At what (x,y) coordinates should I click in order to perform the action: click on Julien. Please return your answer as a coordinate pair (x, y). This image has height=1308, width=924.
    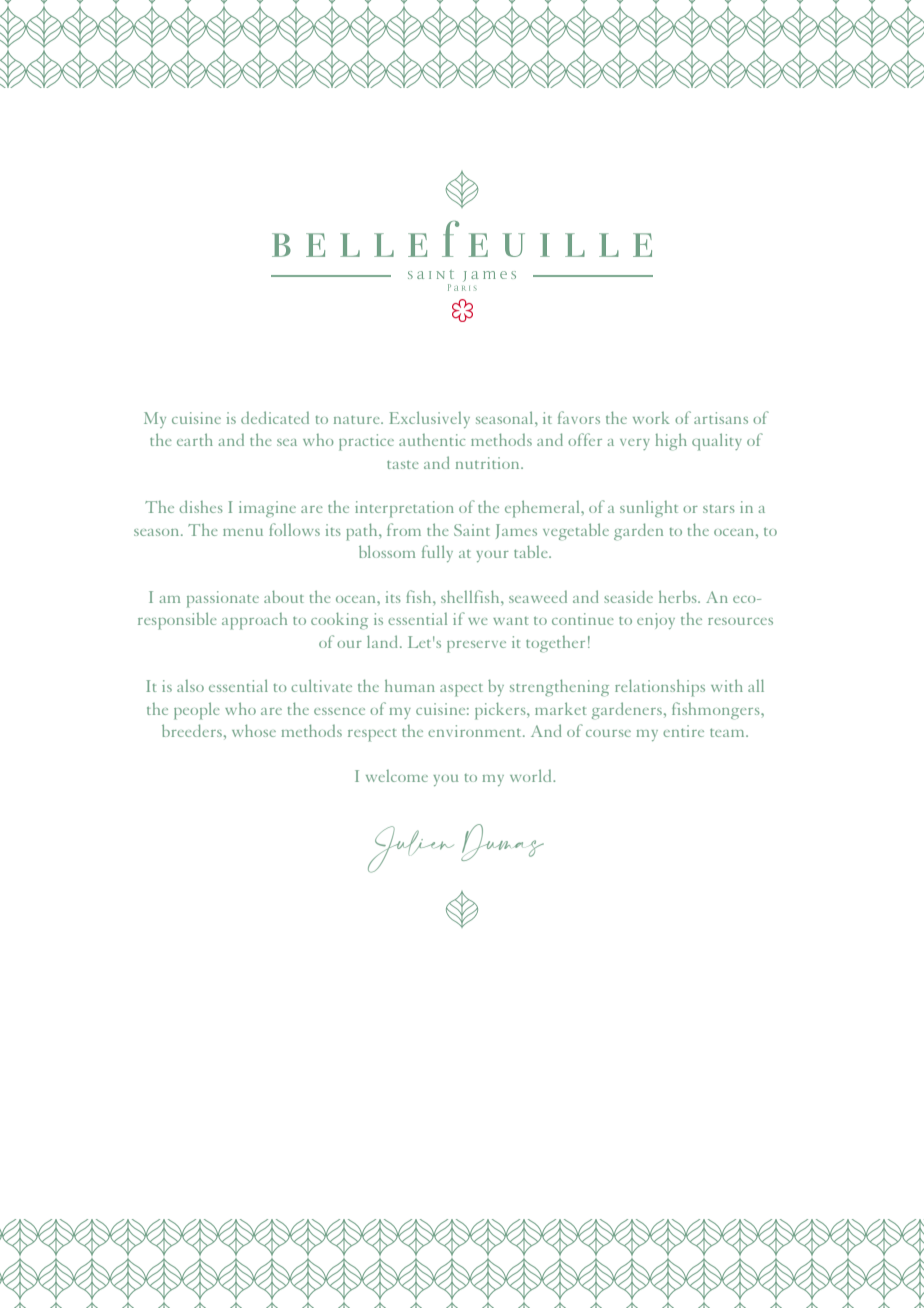
    Looking at the image, I should click on (411, 849).
